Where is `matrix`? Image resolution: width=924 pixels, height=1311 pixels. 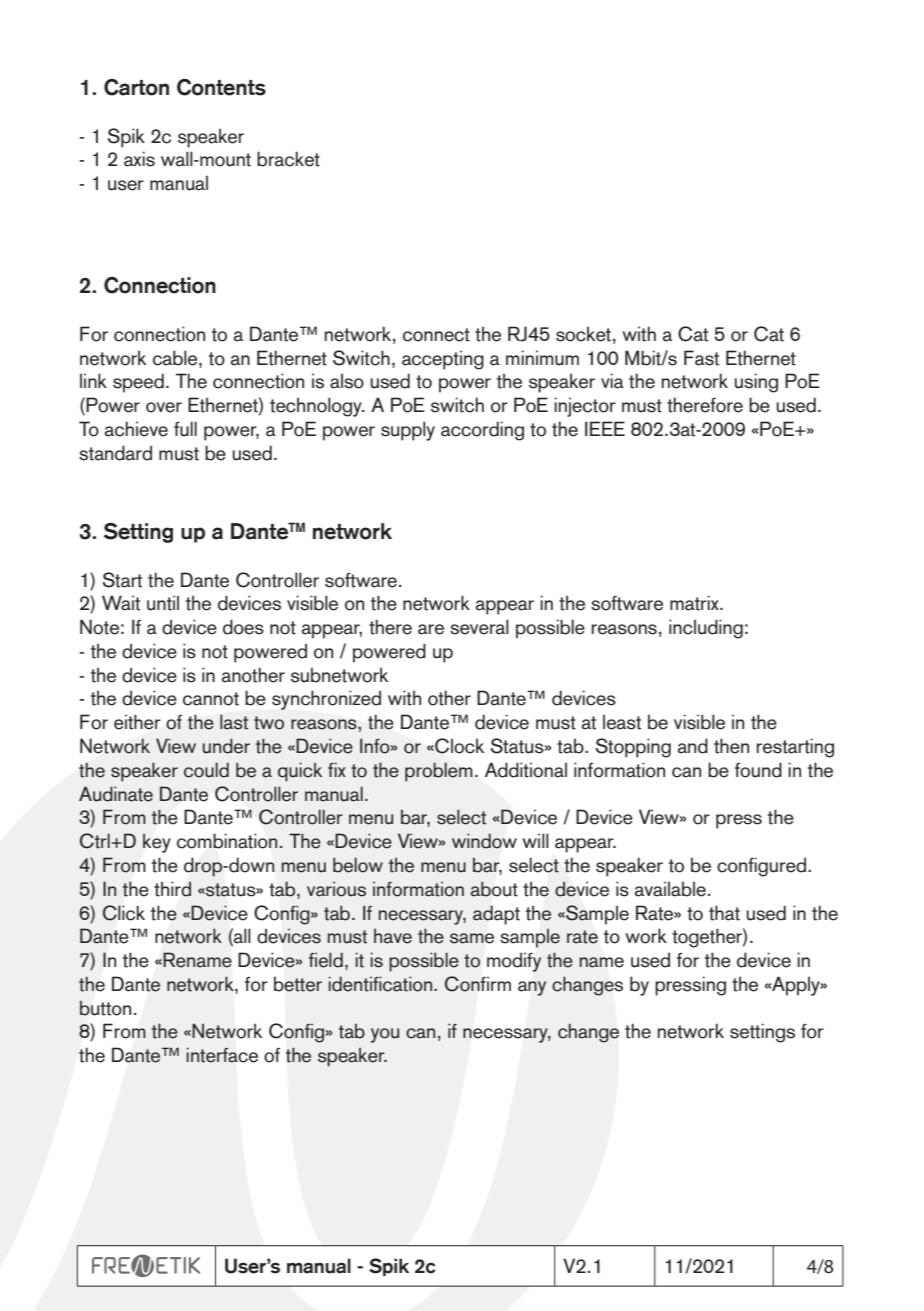
matrix is located at coordinates (695, 603).
